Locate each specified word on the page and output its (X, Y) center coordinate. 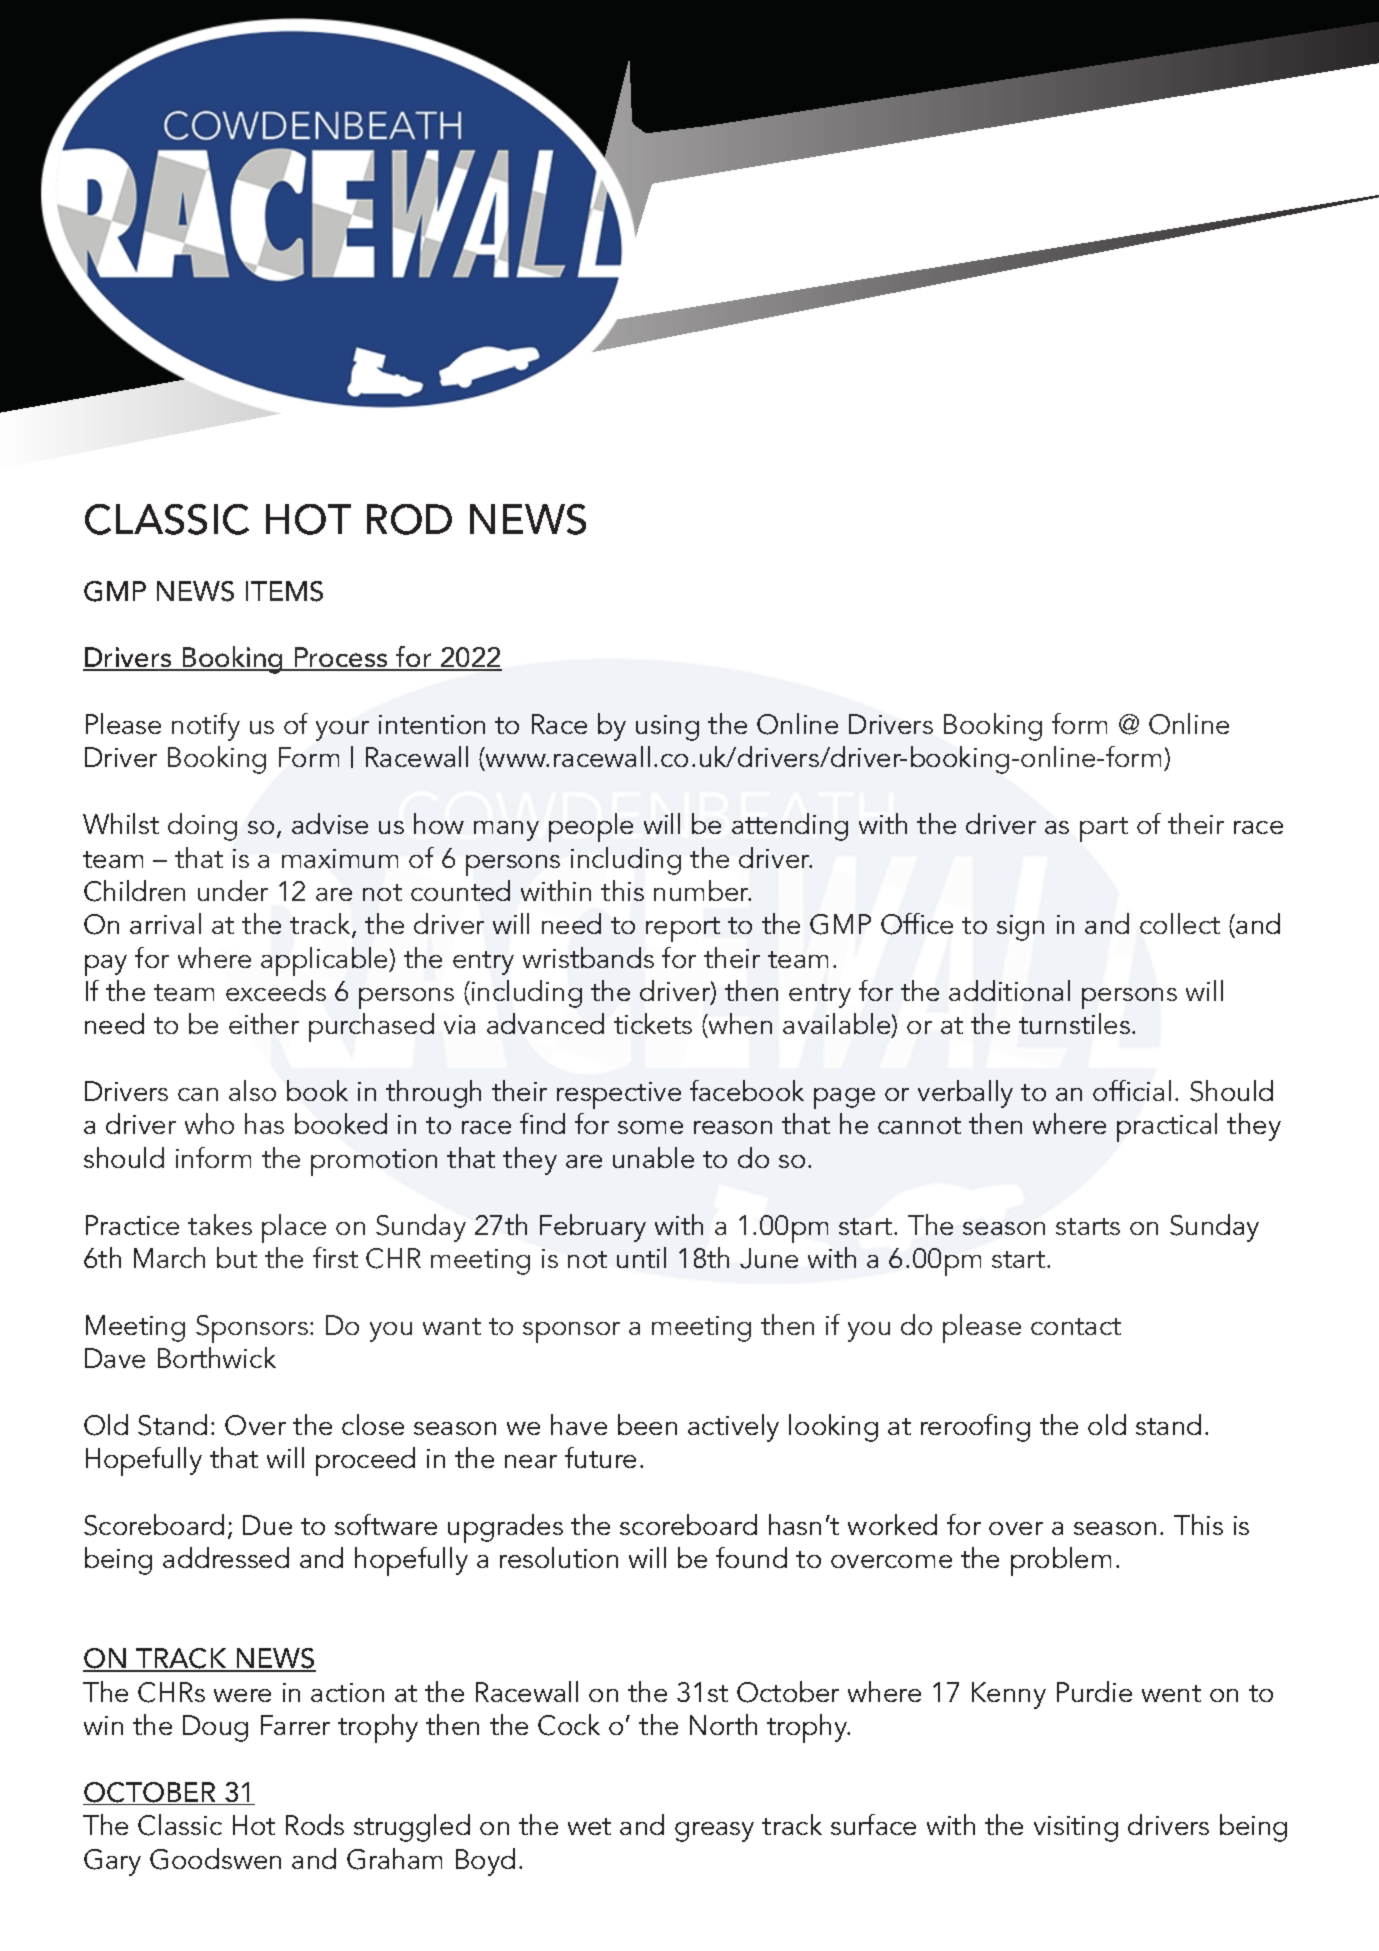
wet (589, 1826)
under (233, 890)
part (1104, 829)
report (683, 929)
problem (1061, 1561)
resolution (559, 1557)
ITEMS (284, 591)
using (667, 728)
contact (1076, 1326)
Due (267, 1525)
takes (220, 1224)
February (593, 1228)
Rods (315, 1824)
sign (1020, 928)
